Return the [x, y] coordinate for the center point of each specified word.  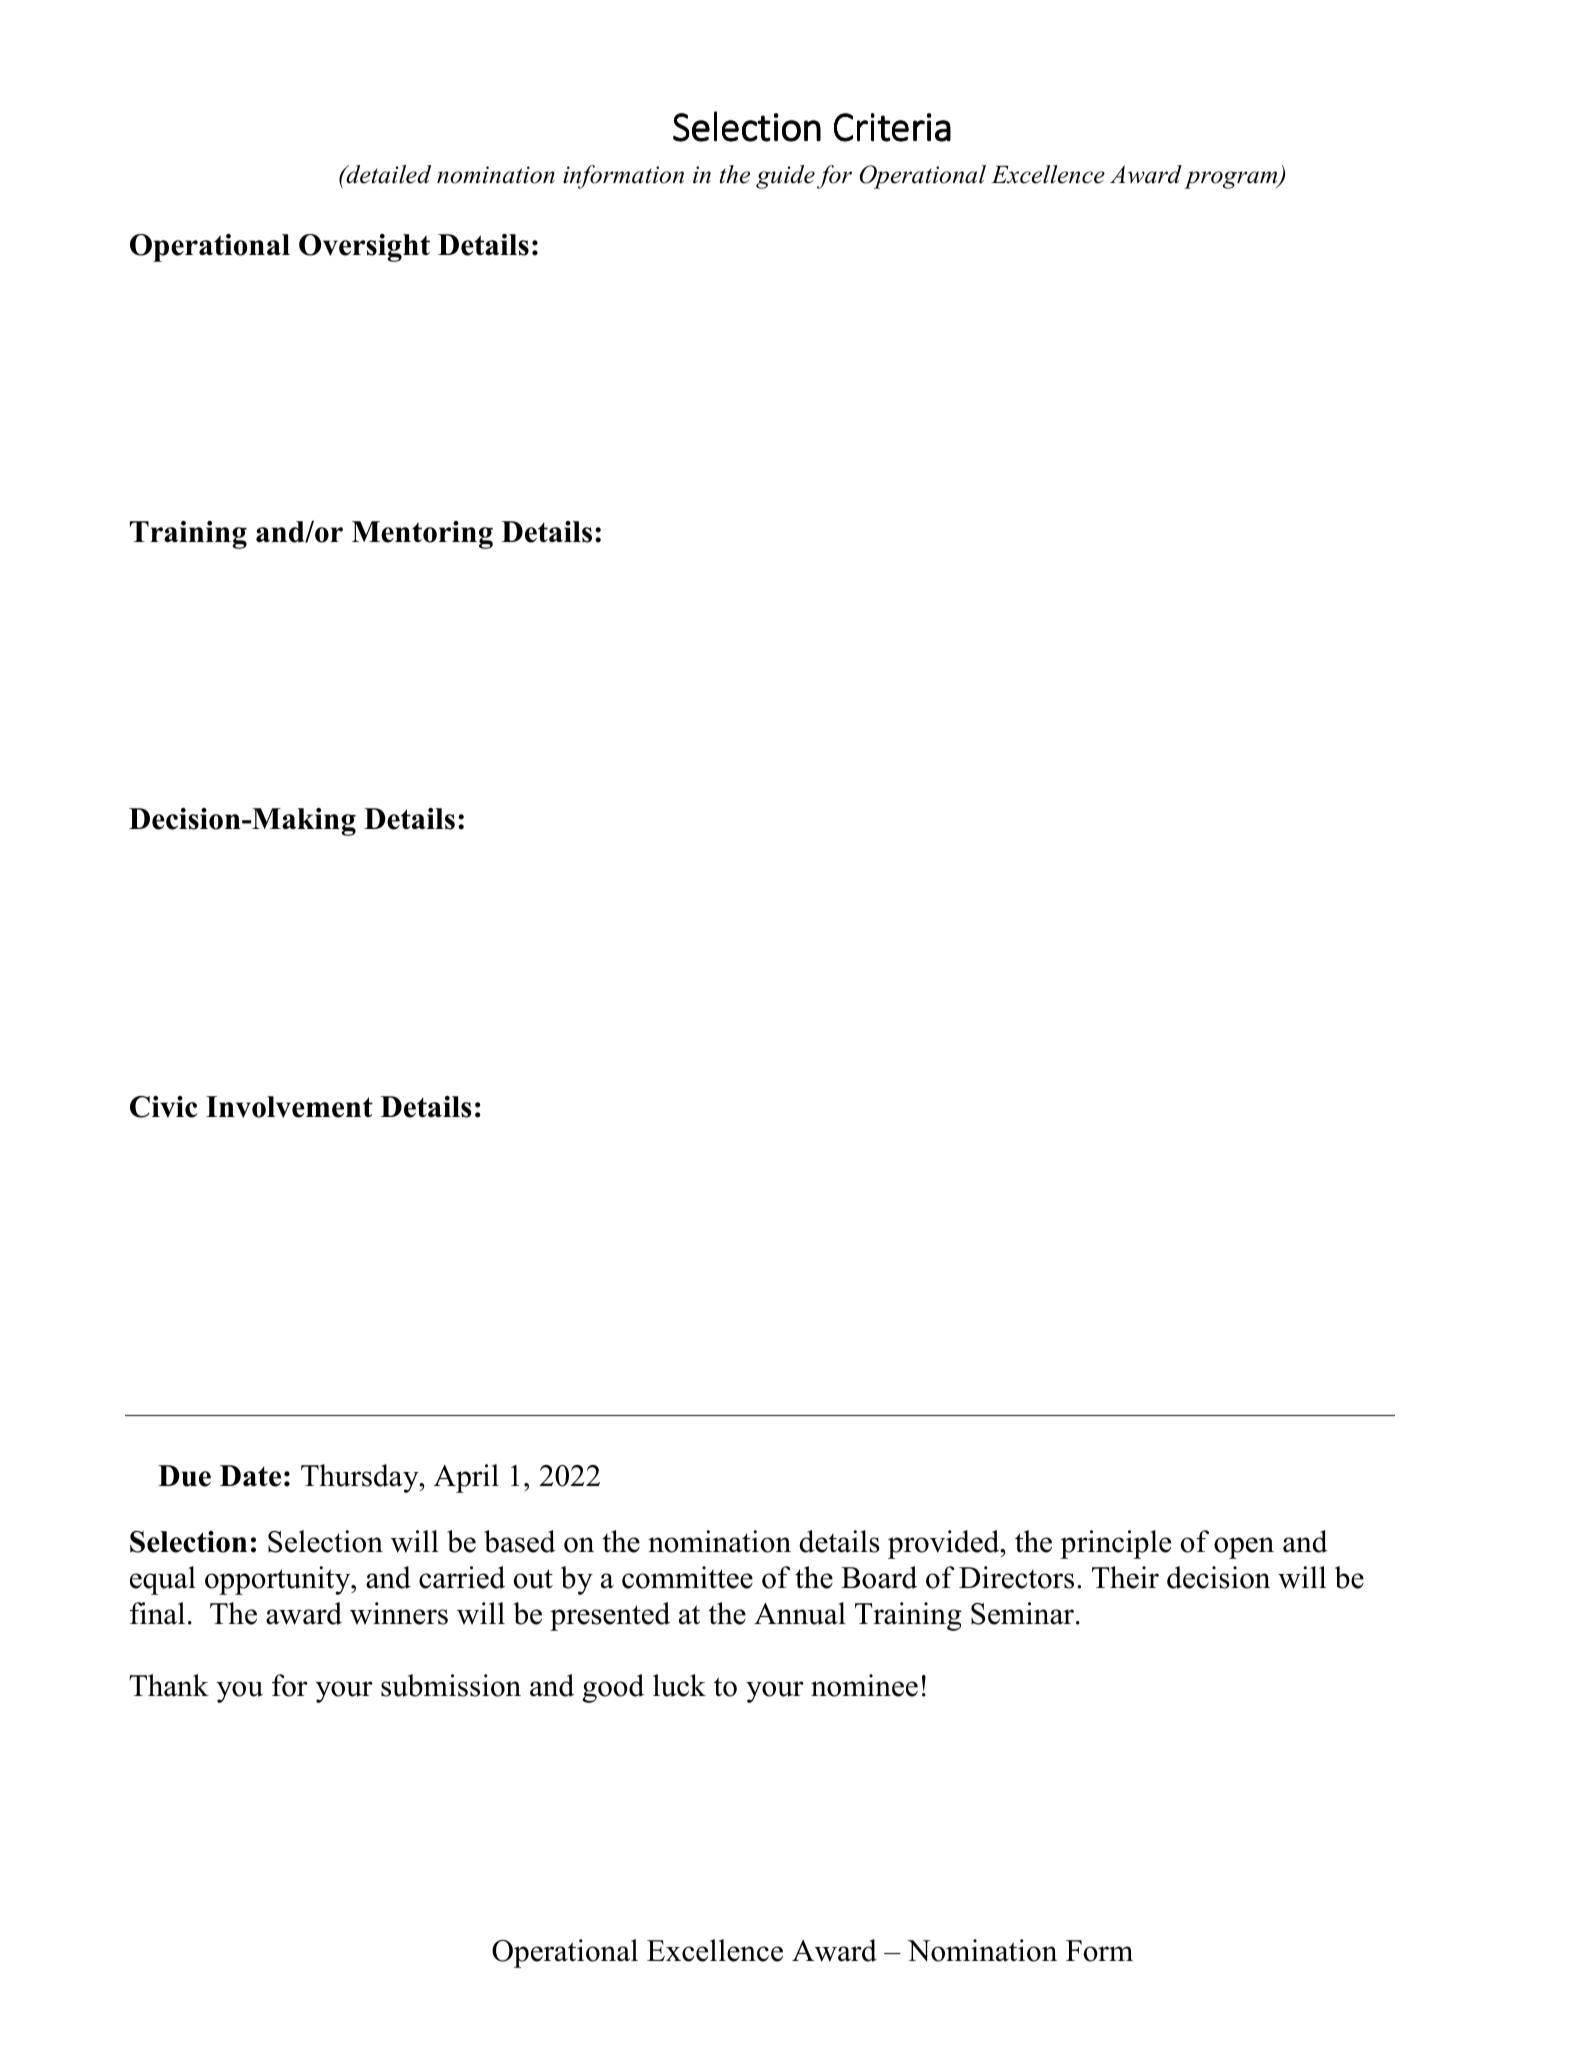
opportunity [279, 1580]
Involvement [289, 1107]
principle [1115, 1544]
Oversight [364, 248]
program [1232, 180]
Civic [163, 1107]
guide [785, 177]
